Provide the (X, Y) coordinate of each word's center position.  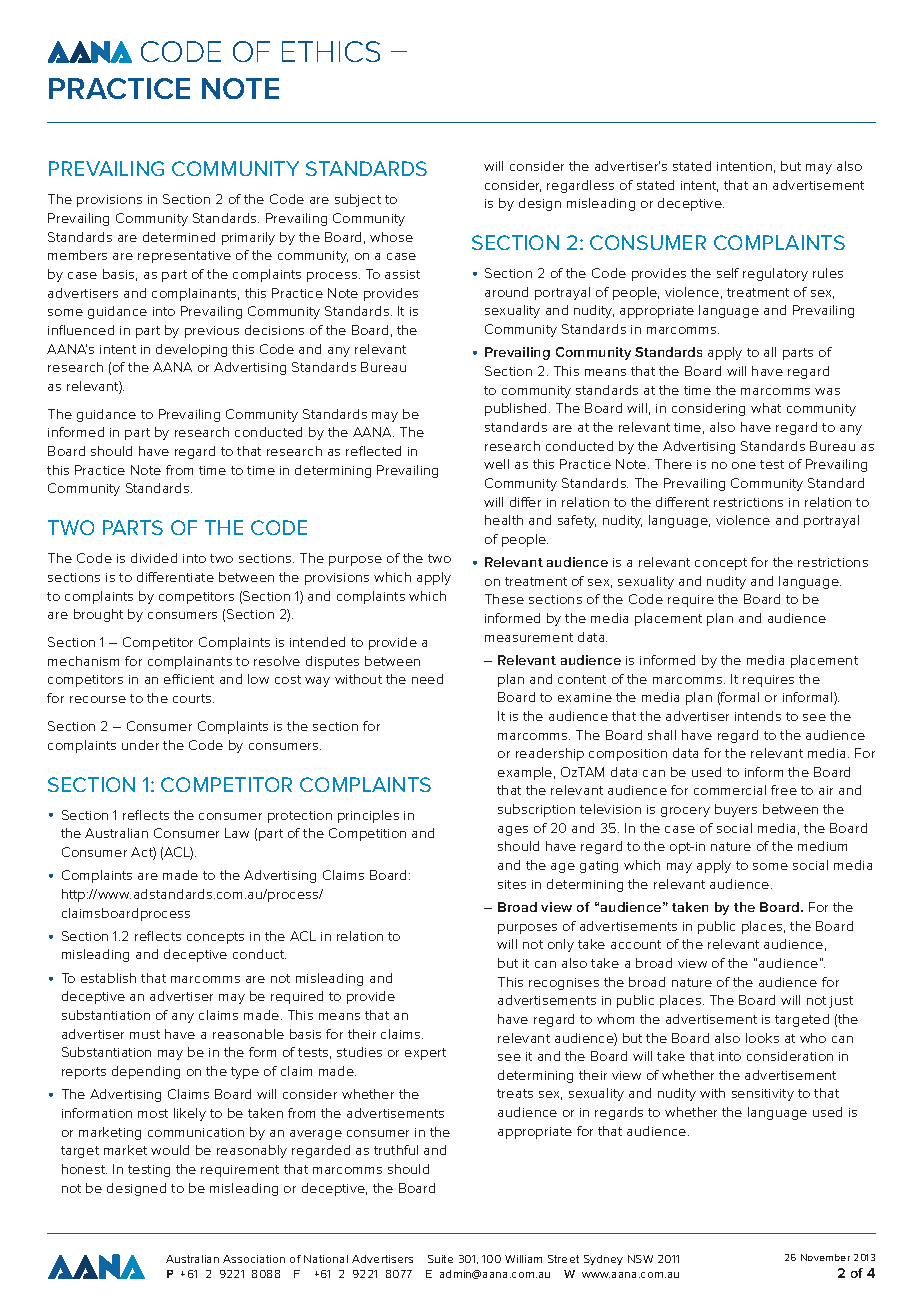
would (170, 1150)
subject (358, 200)
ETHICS (331, 51)
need (427, 679)
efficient (189, 679)
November (825, 1257)
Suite (440, 1259)
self (728, 273)
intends (758, 716)
